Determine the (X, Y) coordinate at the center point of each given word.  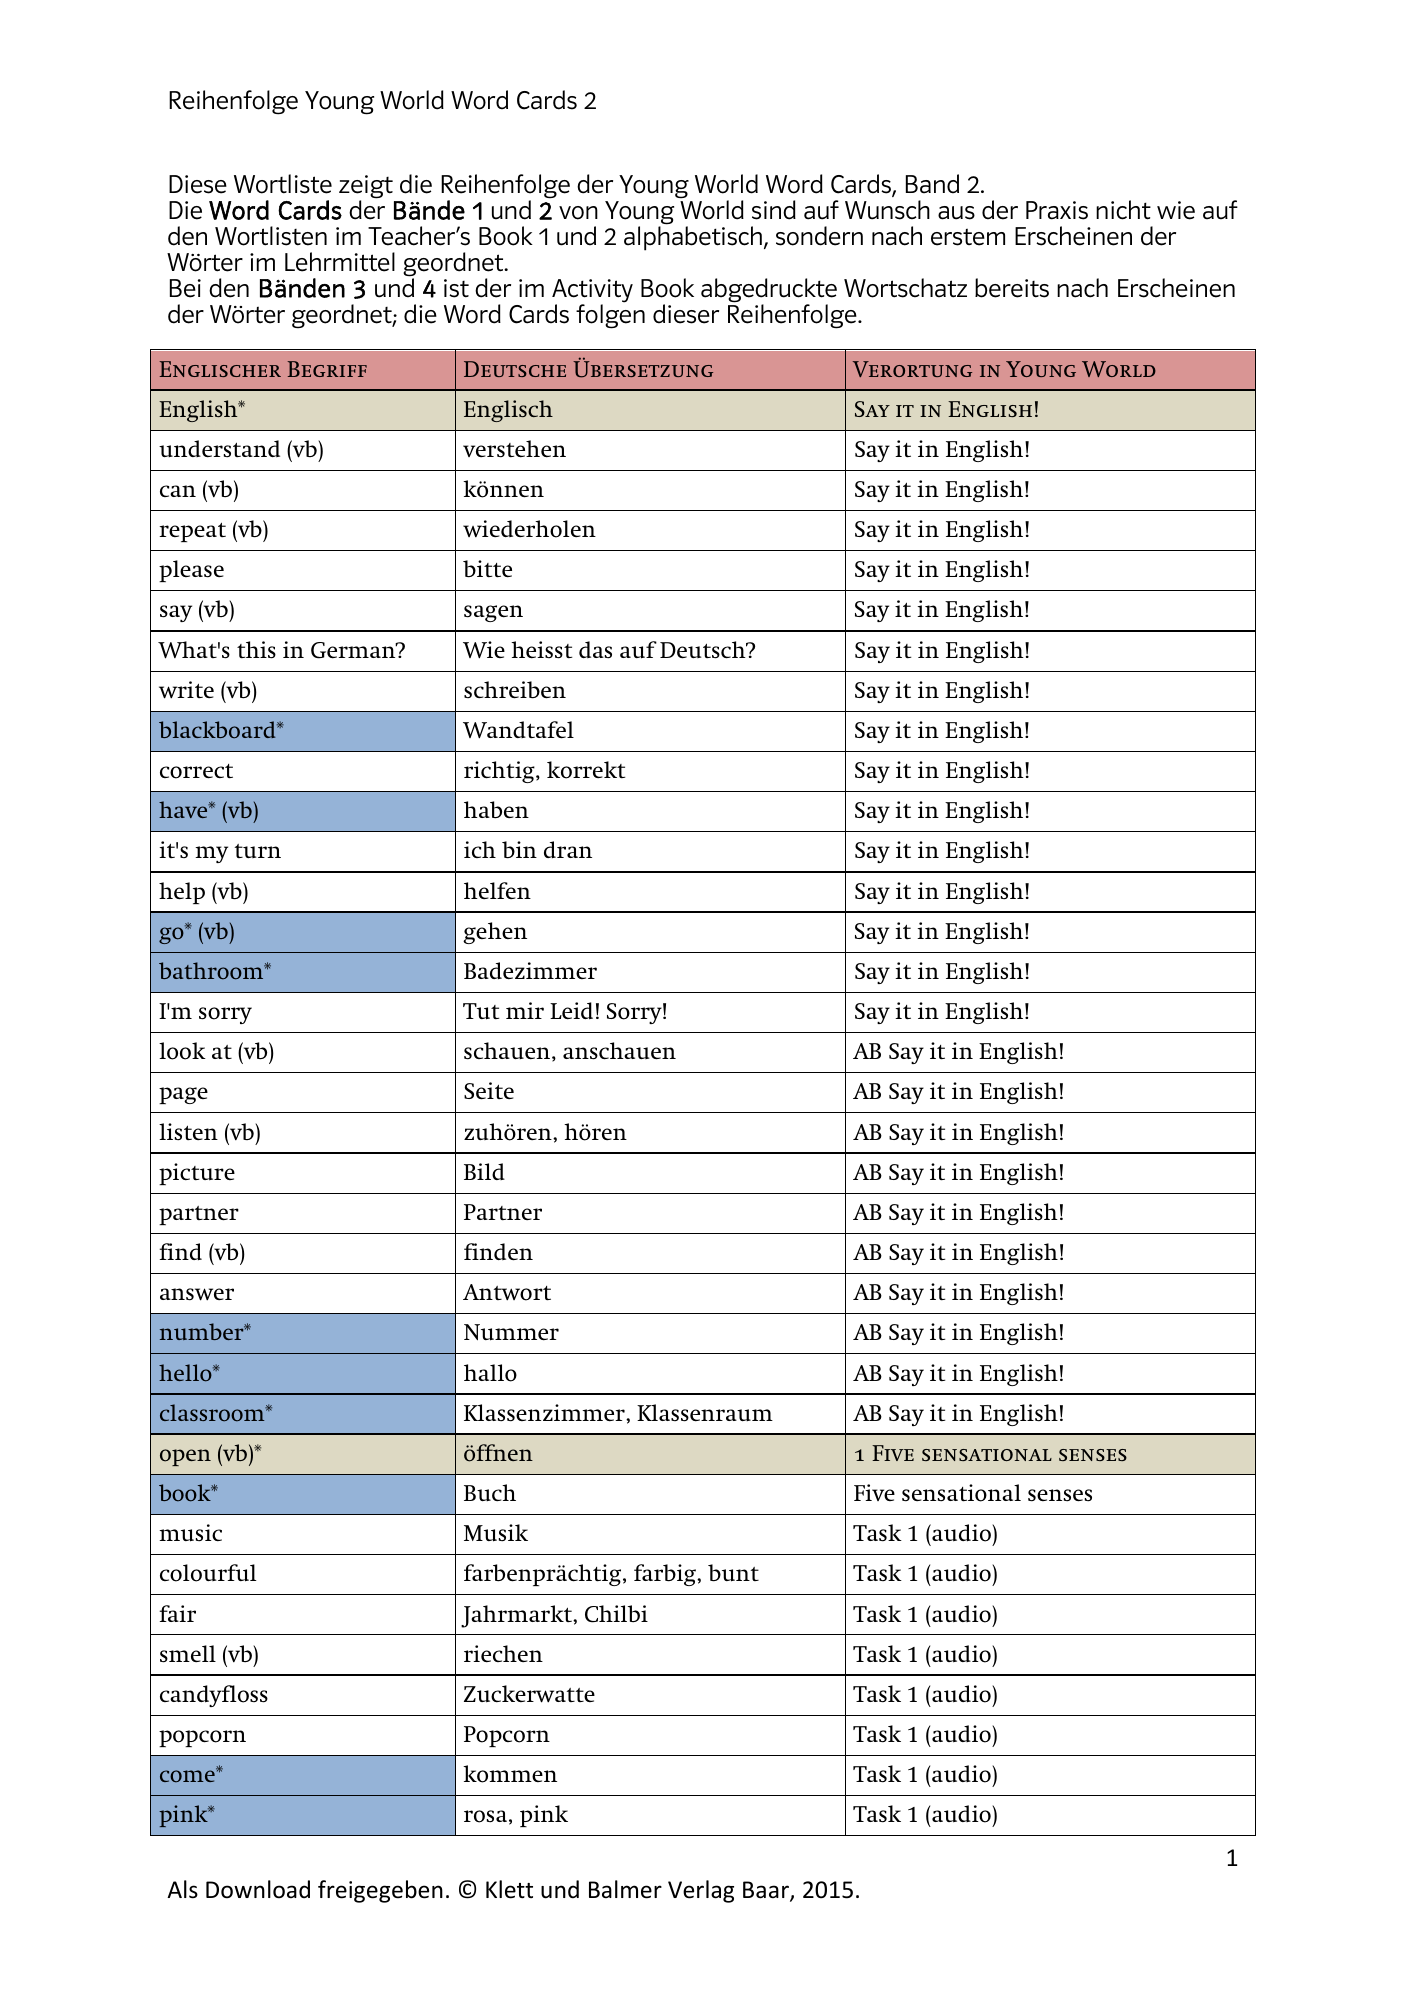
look (182, 1051)
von (578, 213)
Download (258, 1889)
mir (525, 1010)
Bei (185, 288)
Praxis (1057, 210)
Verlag (701, 1891)
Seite (489, 1091)
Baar (767, 1891)
